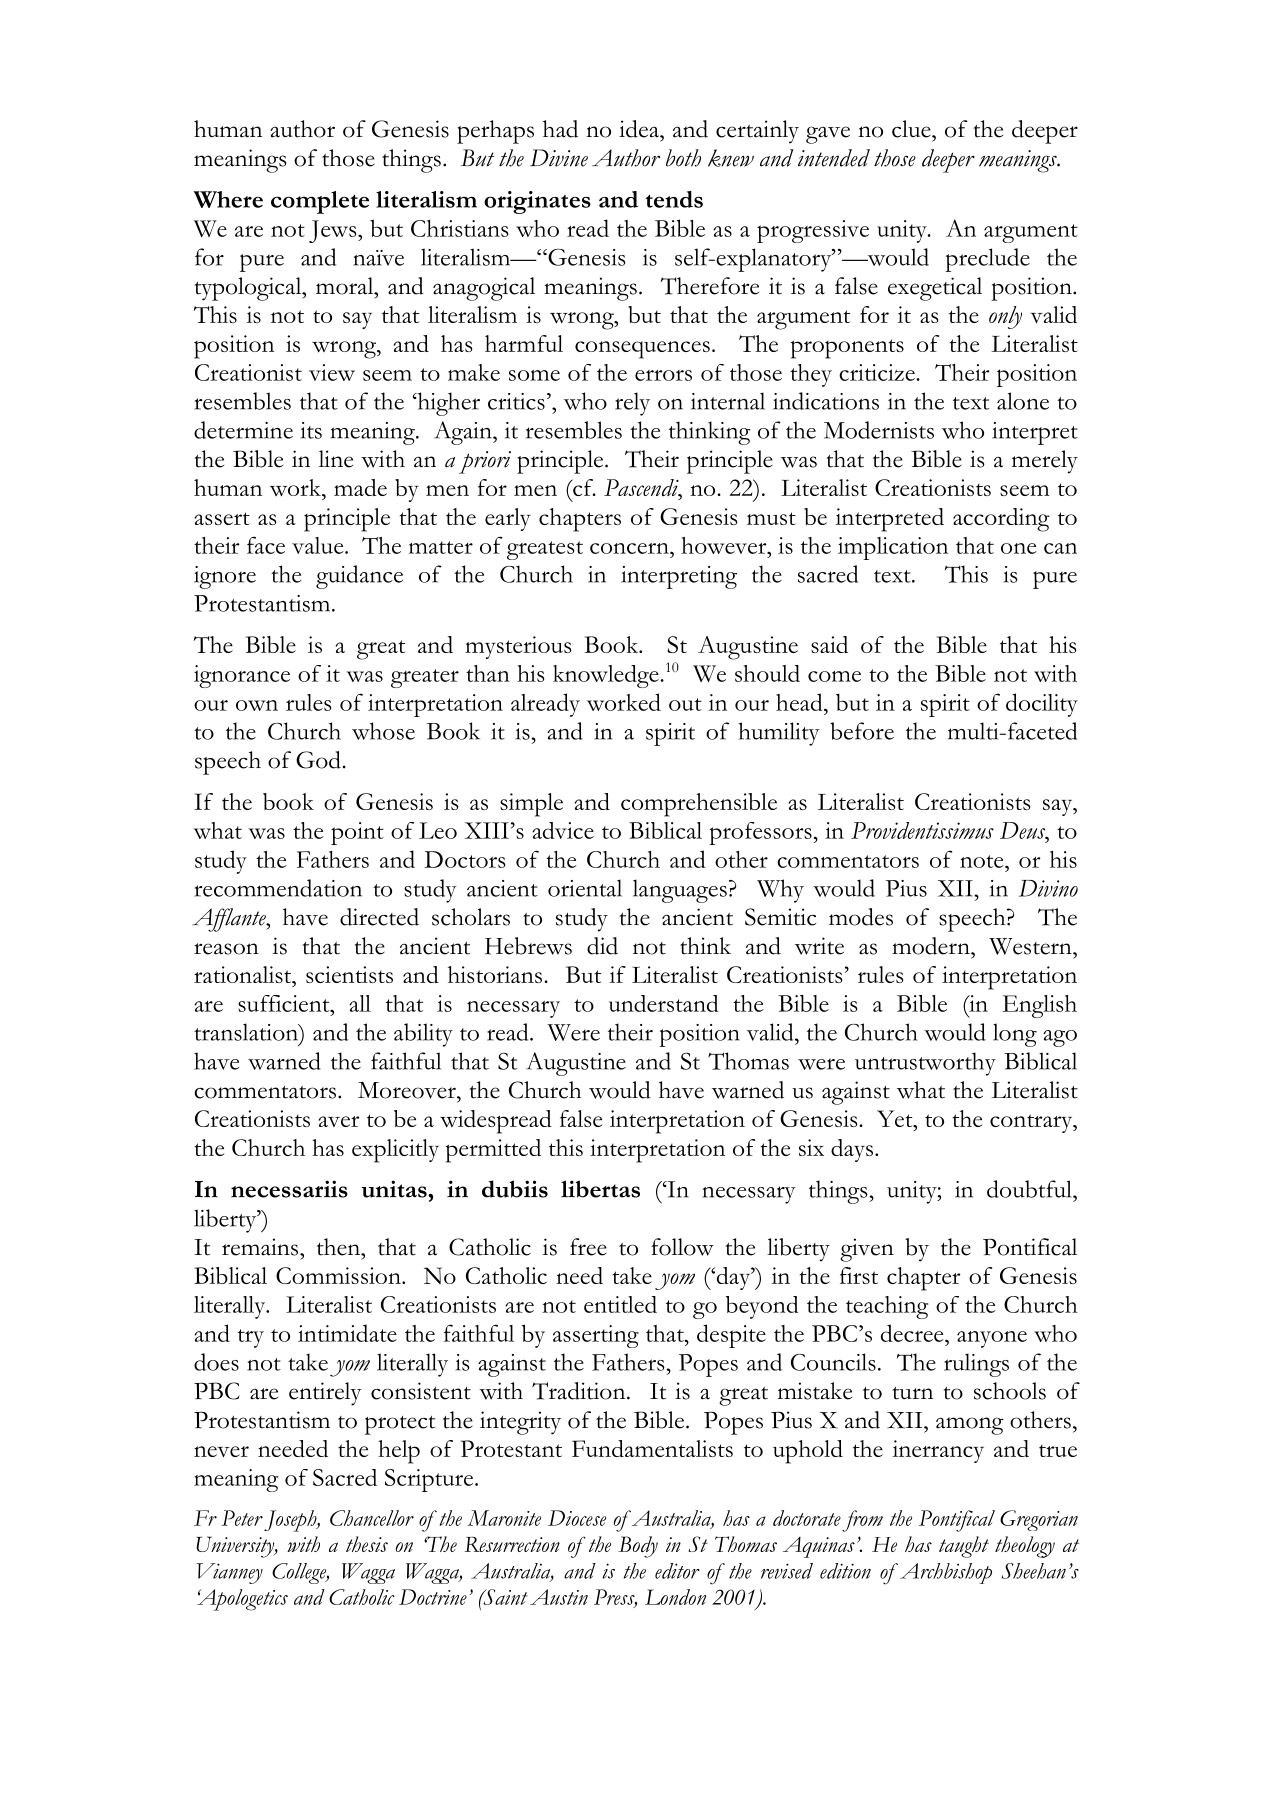 The height and width of the page is (1798, 1271). What do you see at coordinates (674, 199) in the page?
I see `tends` at bounding box center [674, 199].
